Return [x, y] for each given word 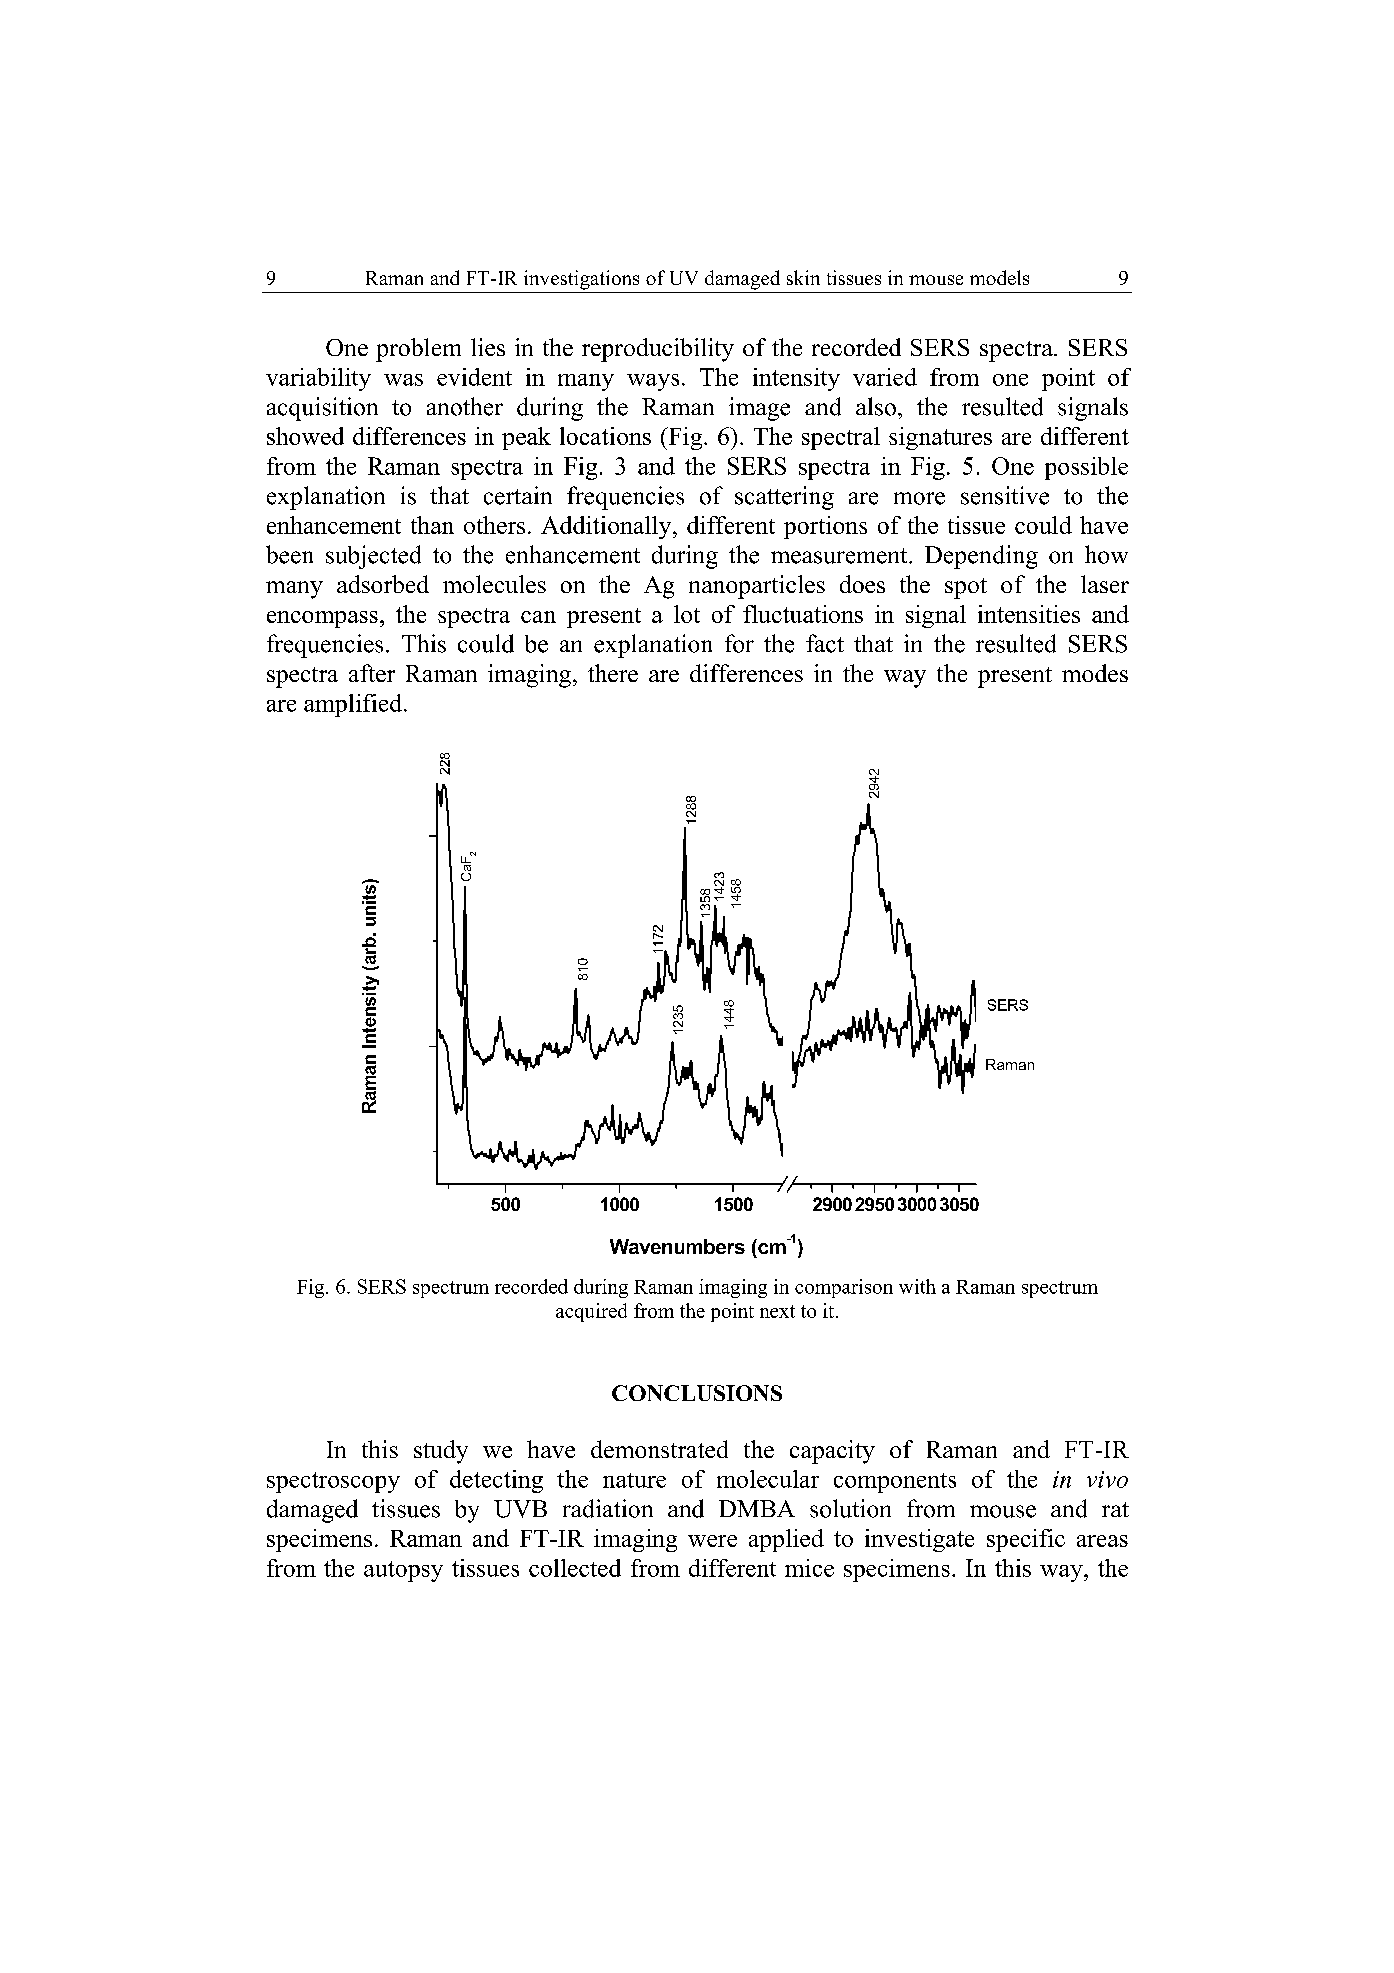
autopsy [403, 1571]
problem [418, 350]
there [613, 673]
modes [1095, 673]
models [999, 277]
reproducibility [658, 350]
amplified [354, 705]
